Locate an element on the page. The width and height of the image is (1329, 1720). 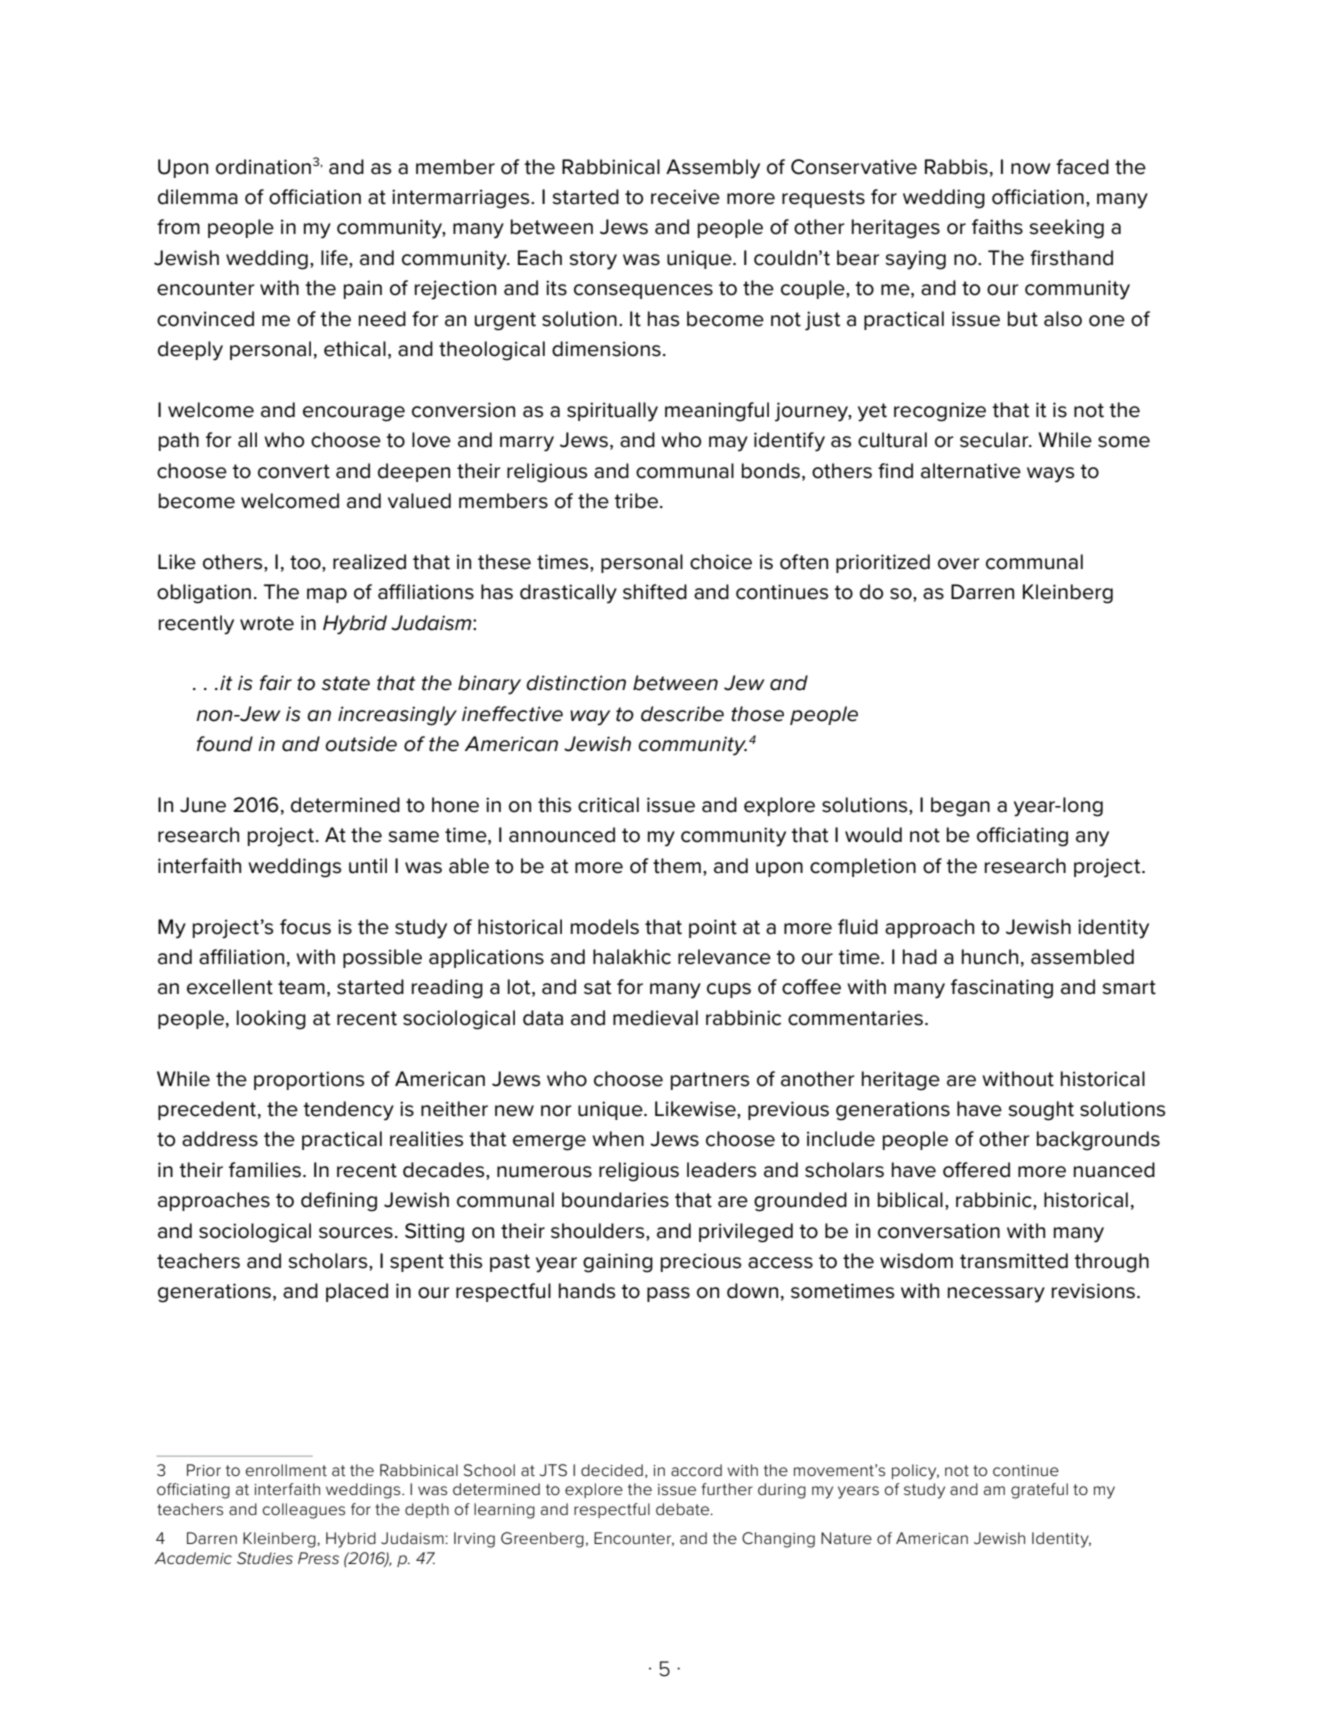
over is located at coordinates (959, 564).
